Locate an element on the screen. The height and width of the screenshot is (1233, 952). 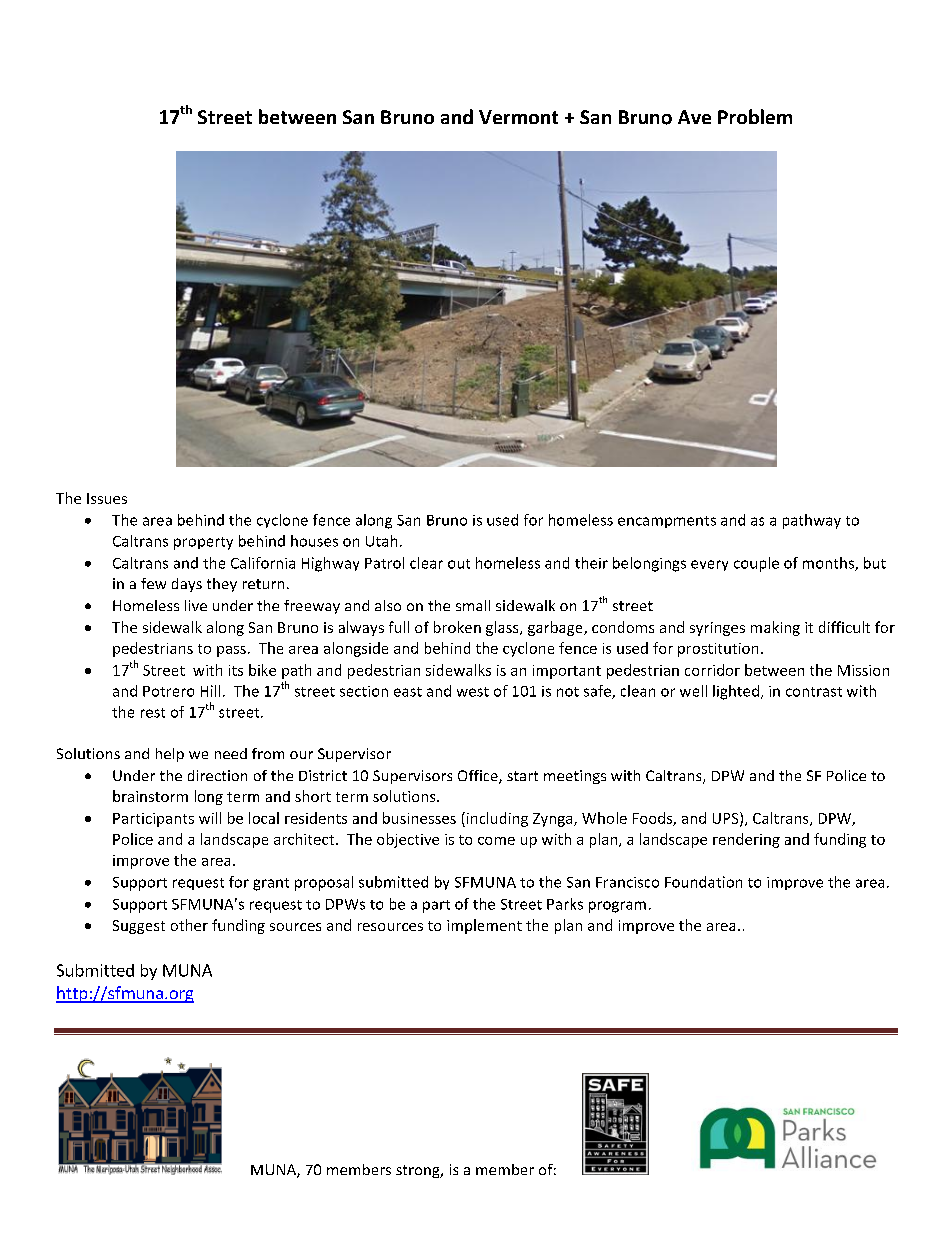
couple is located at coordinates (756, 564).
